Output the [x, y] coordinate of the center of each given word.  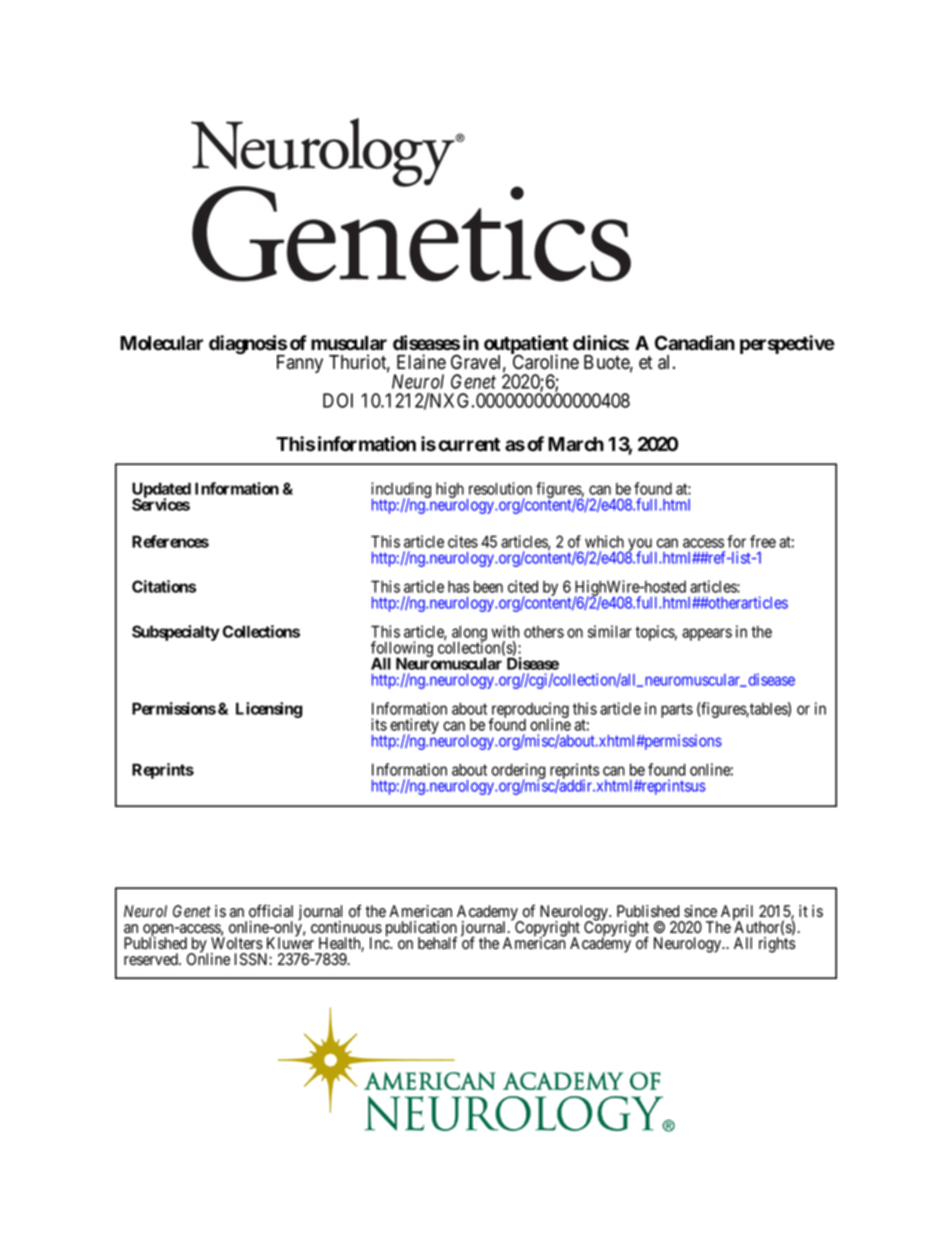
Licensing [269, 710]
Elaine [421, 362]
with [505, 631]
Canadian [695, 343]
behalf [437, 943]
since [700, 911]
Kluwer [290, 943]
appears [707, 634]
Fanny [300, 364]
